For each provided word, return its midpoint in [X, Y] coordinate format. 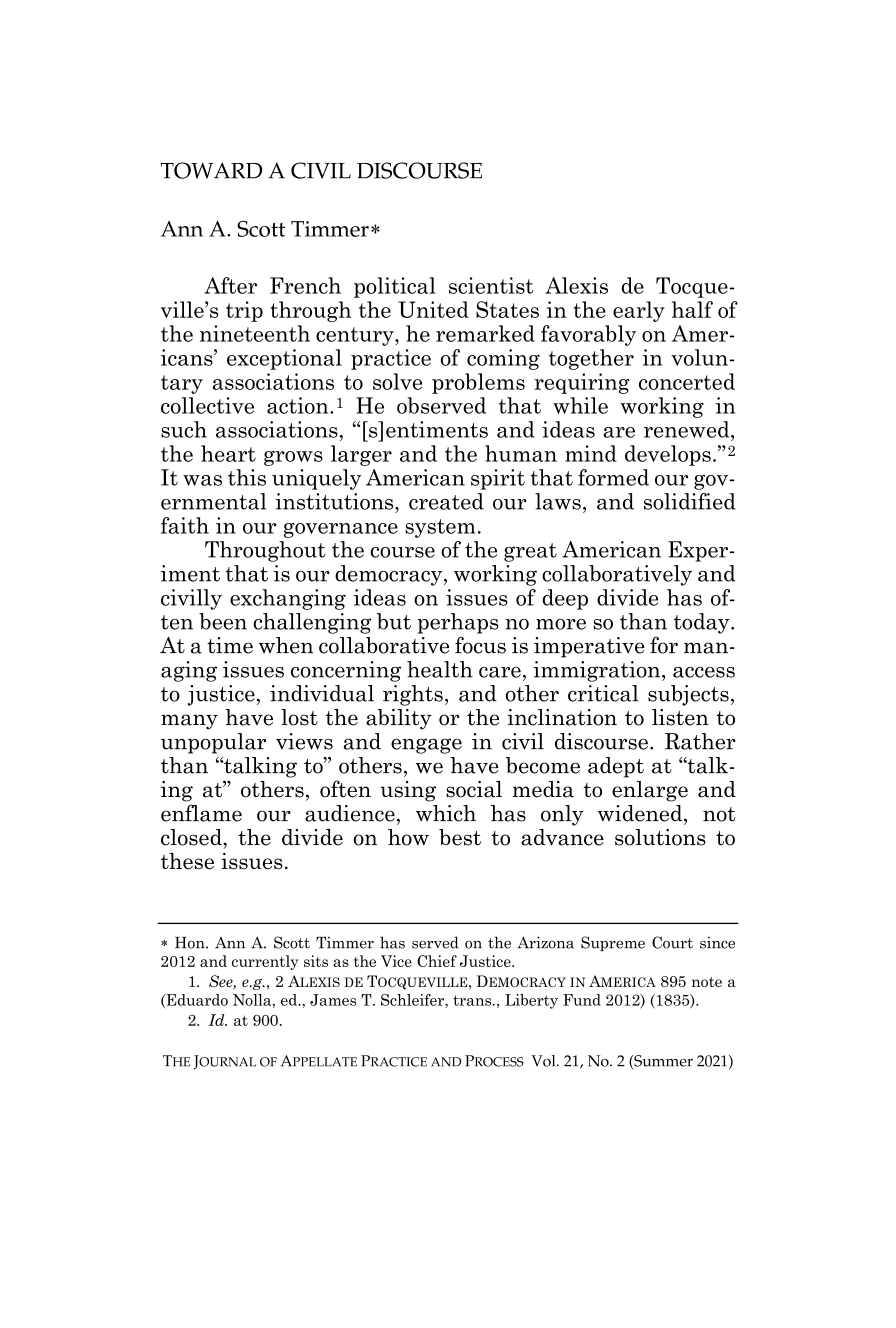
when [286, 645]
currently [265, 962]
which [446, 813]
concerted [687, 381]
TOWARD [211, 170]
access [704, 672]
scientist [491, 285]
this [247, 477]
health [440, 669]
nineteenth [255, 333]
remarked [485, 333]
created [446, 501]
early [639, 311]
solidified [690, 501]
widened [641, 813]
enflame [201, 813]
